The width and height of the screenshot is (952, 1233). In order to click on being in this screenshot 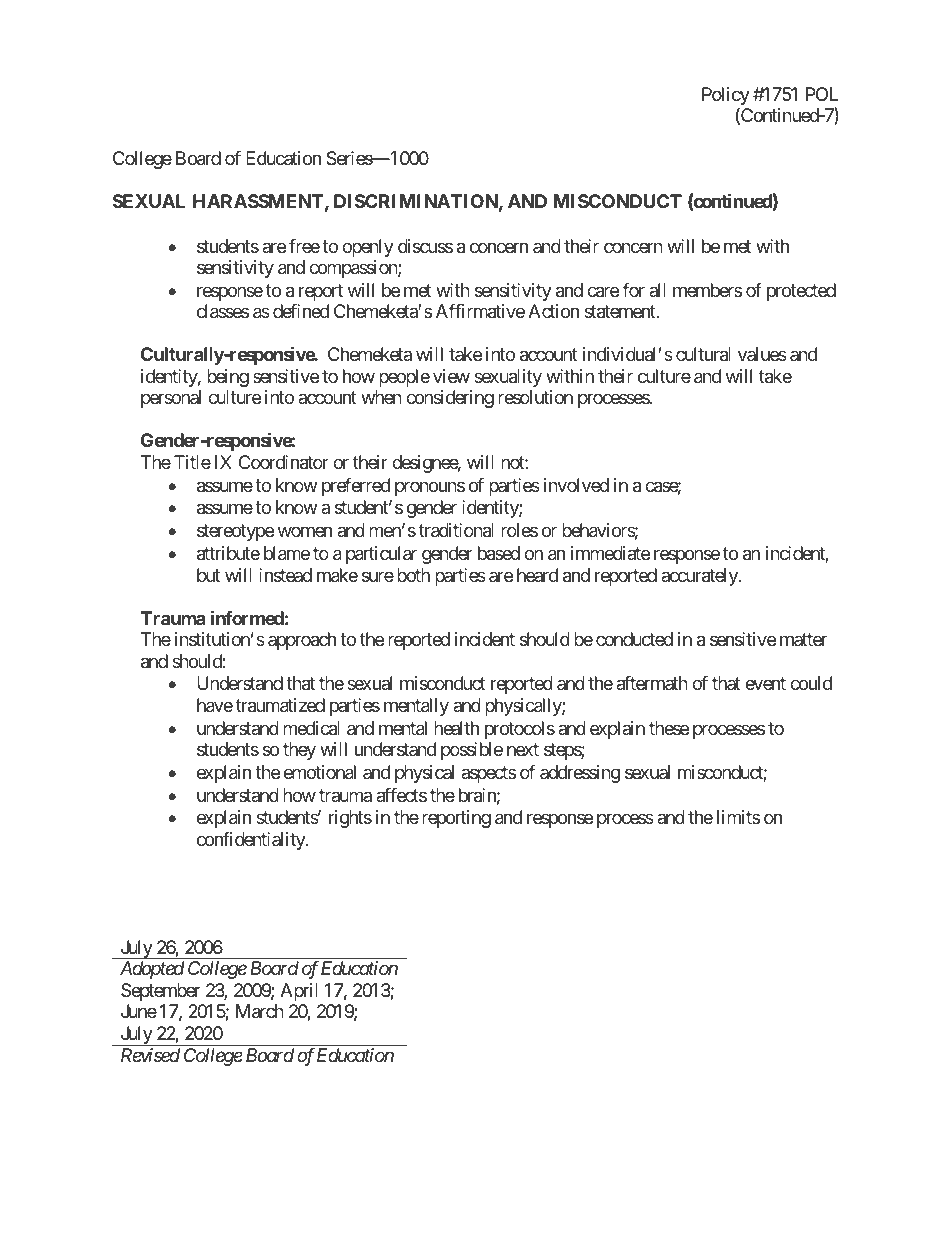, I will do `click(228, 378)`.
